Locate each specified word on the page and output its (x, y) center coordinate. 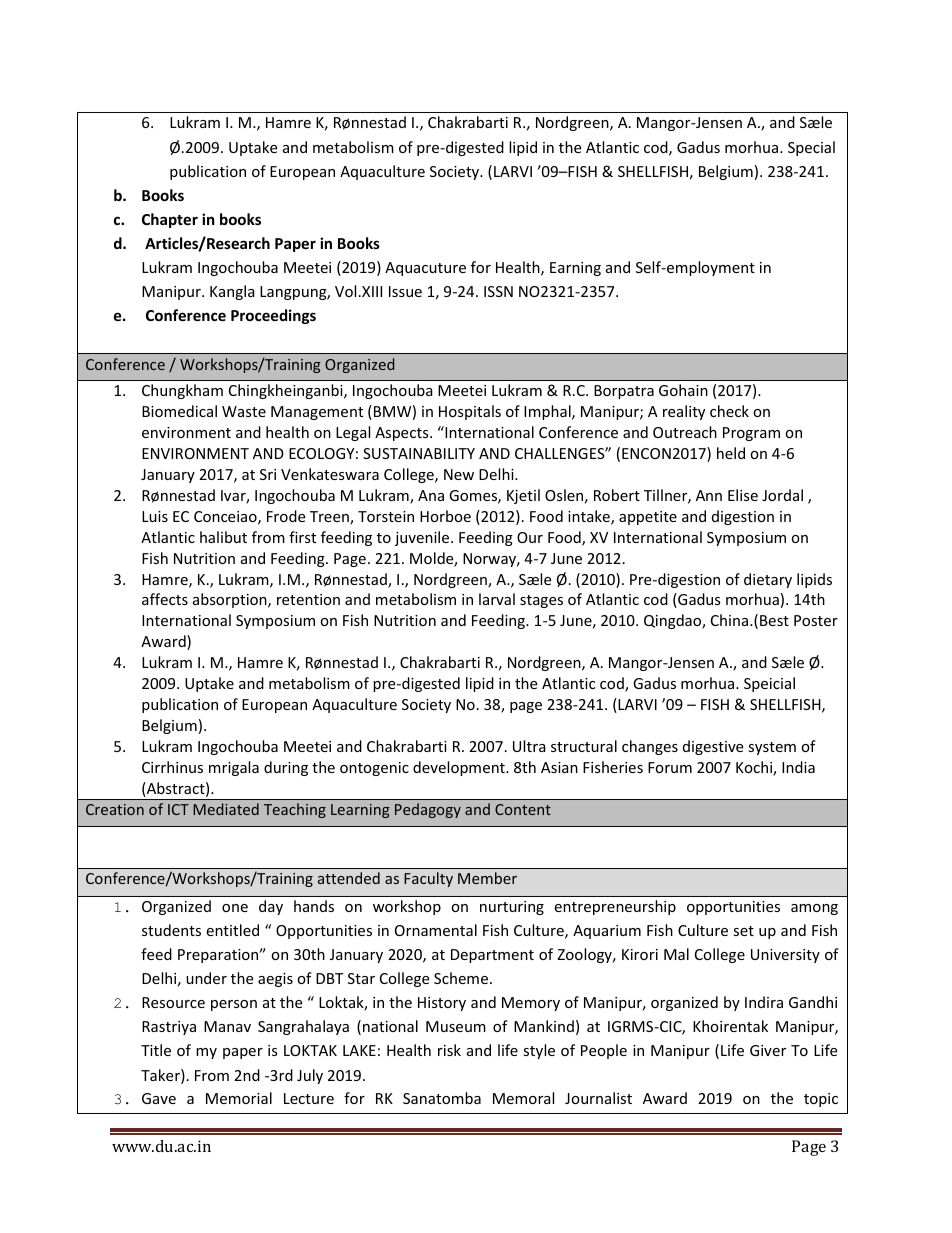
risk (449, 1050)
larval (497, 599)
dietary (768, 580)
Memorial (239, 1098)
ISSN (498, 291)
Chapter (170, 220)
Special (811, 148)
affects (165, 599)
